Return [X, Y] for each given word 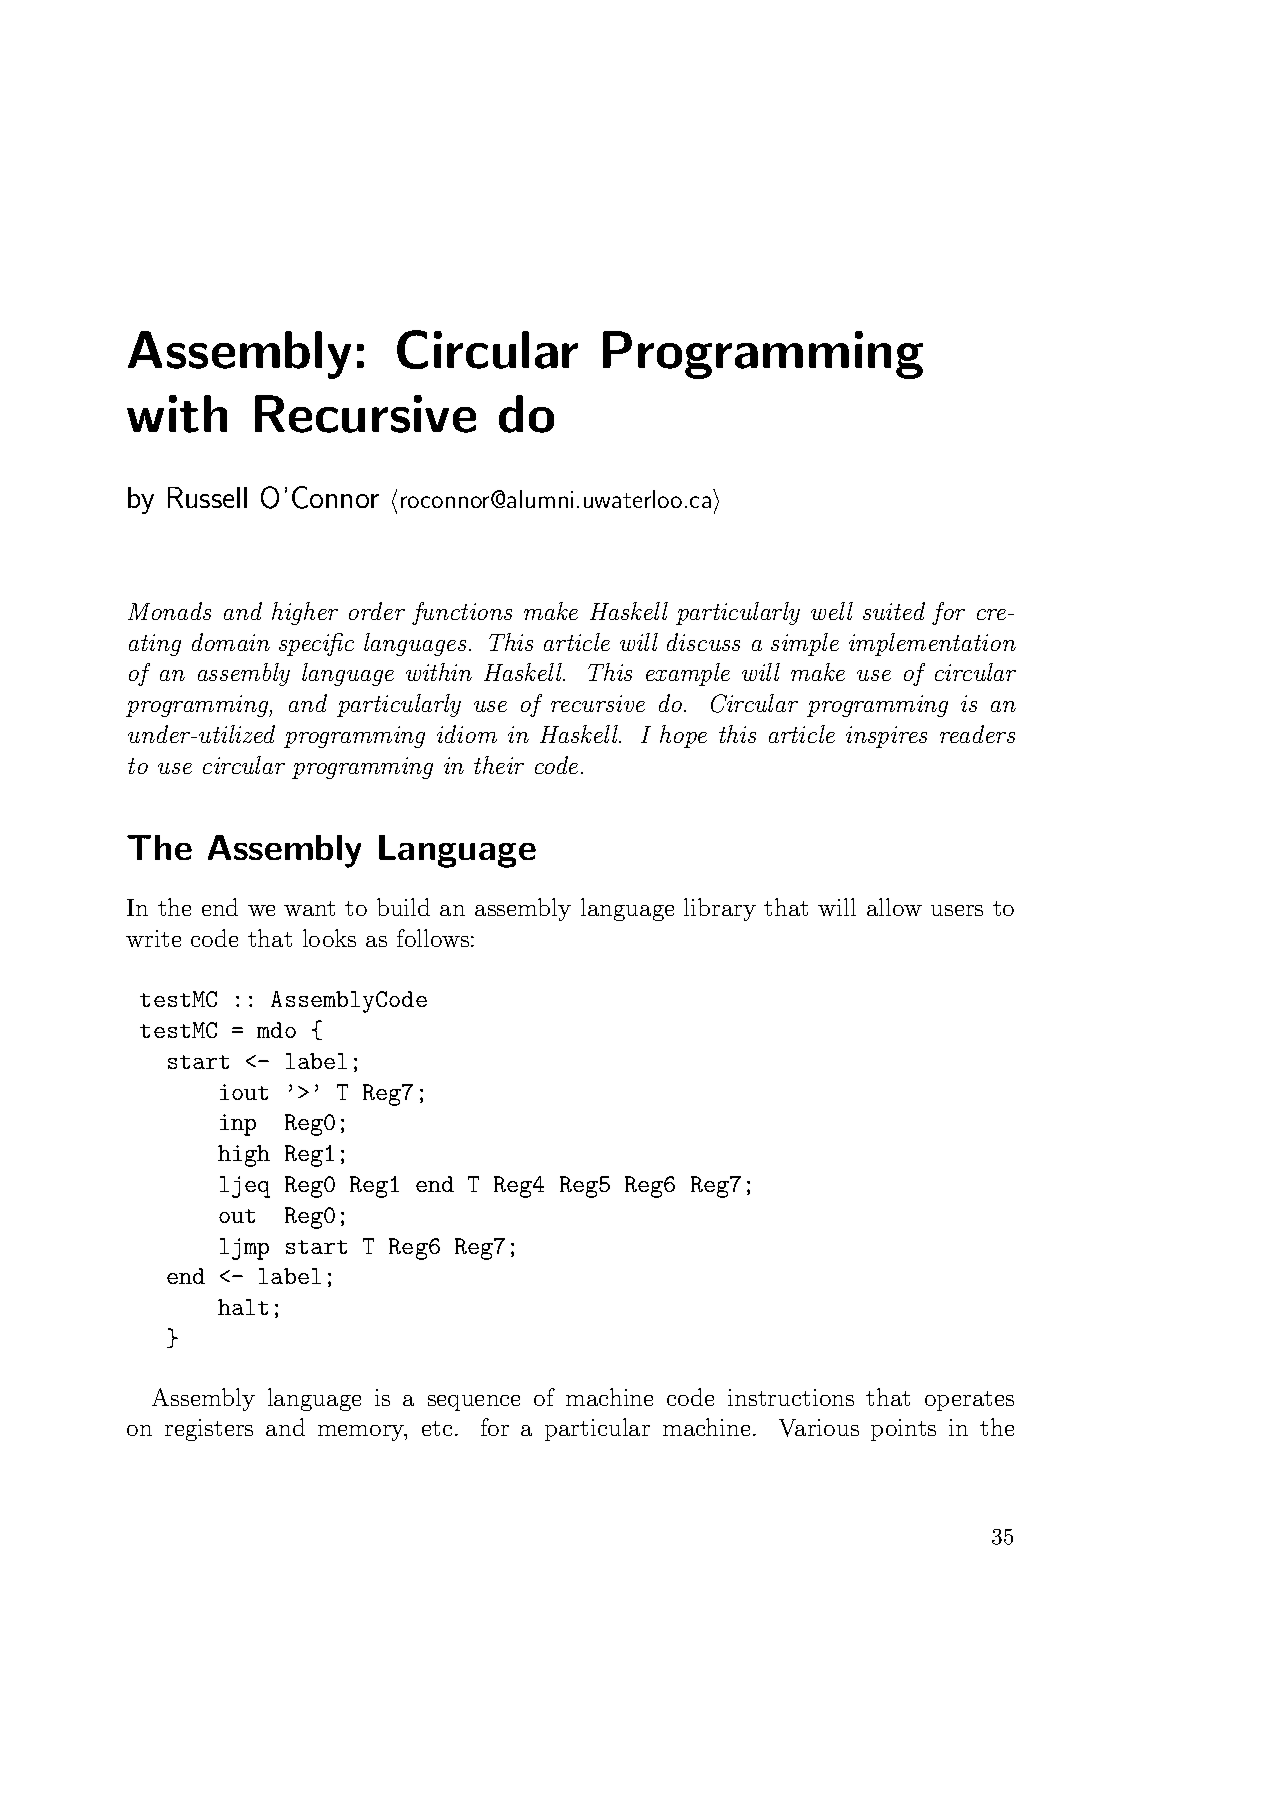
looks [329, 938]
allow [894, 907]
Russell [207, 497]
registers [209, 1430]
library [720, 909]
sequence [474, 1403]
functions [462, 613]
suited [894, 611]
